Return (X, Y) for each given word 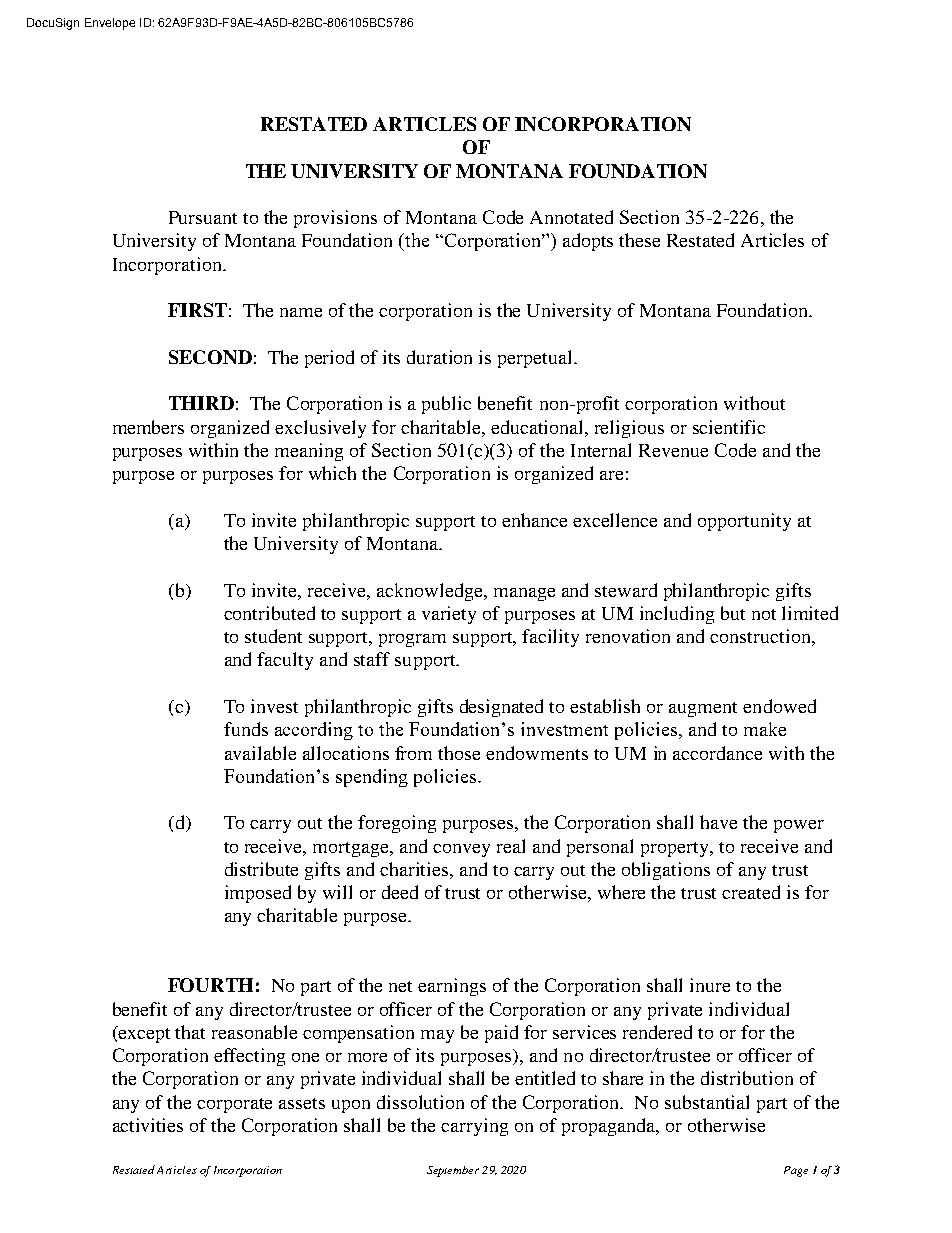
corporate (234, 1105)
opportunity (744, 522)
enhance (534, 520)
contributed (269, 613)
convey (461, 850)
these (639, 240)
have (718, 822)
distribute (261, 869)
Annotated (571, 217)
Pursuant (203, 217)
